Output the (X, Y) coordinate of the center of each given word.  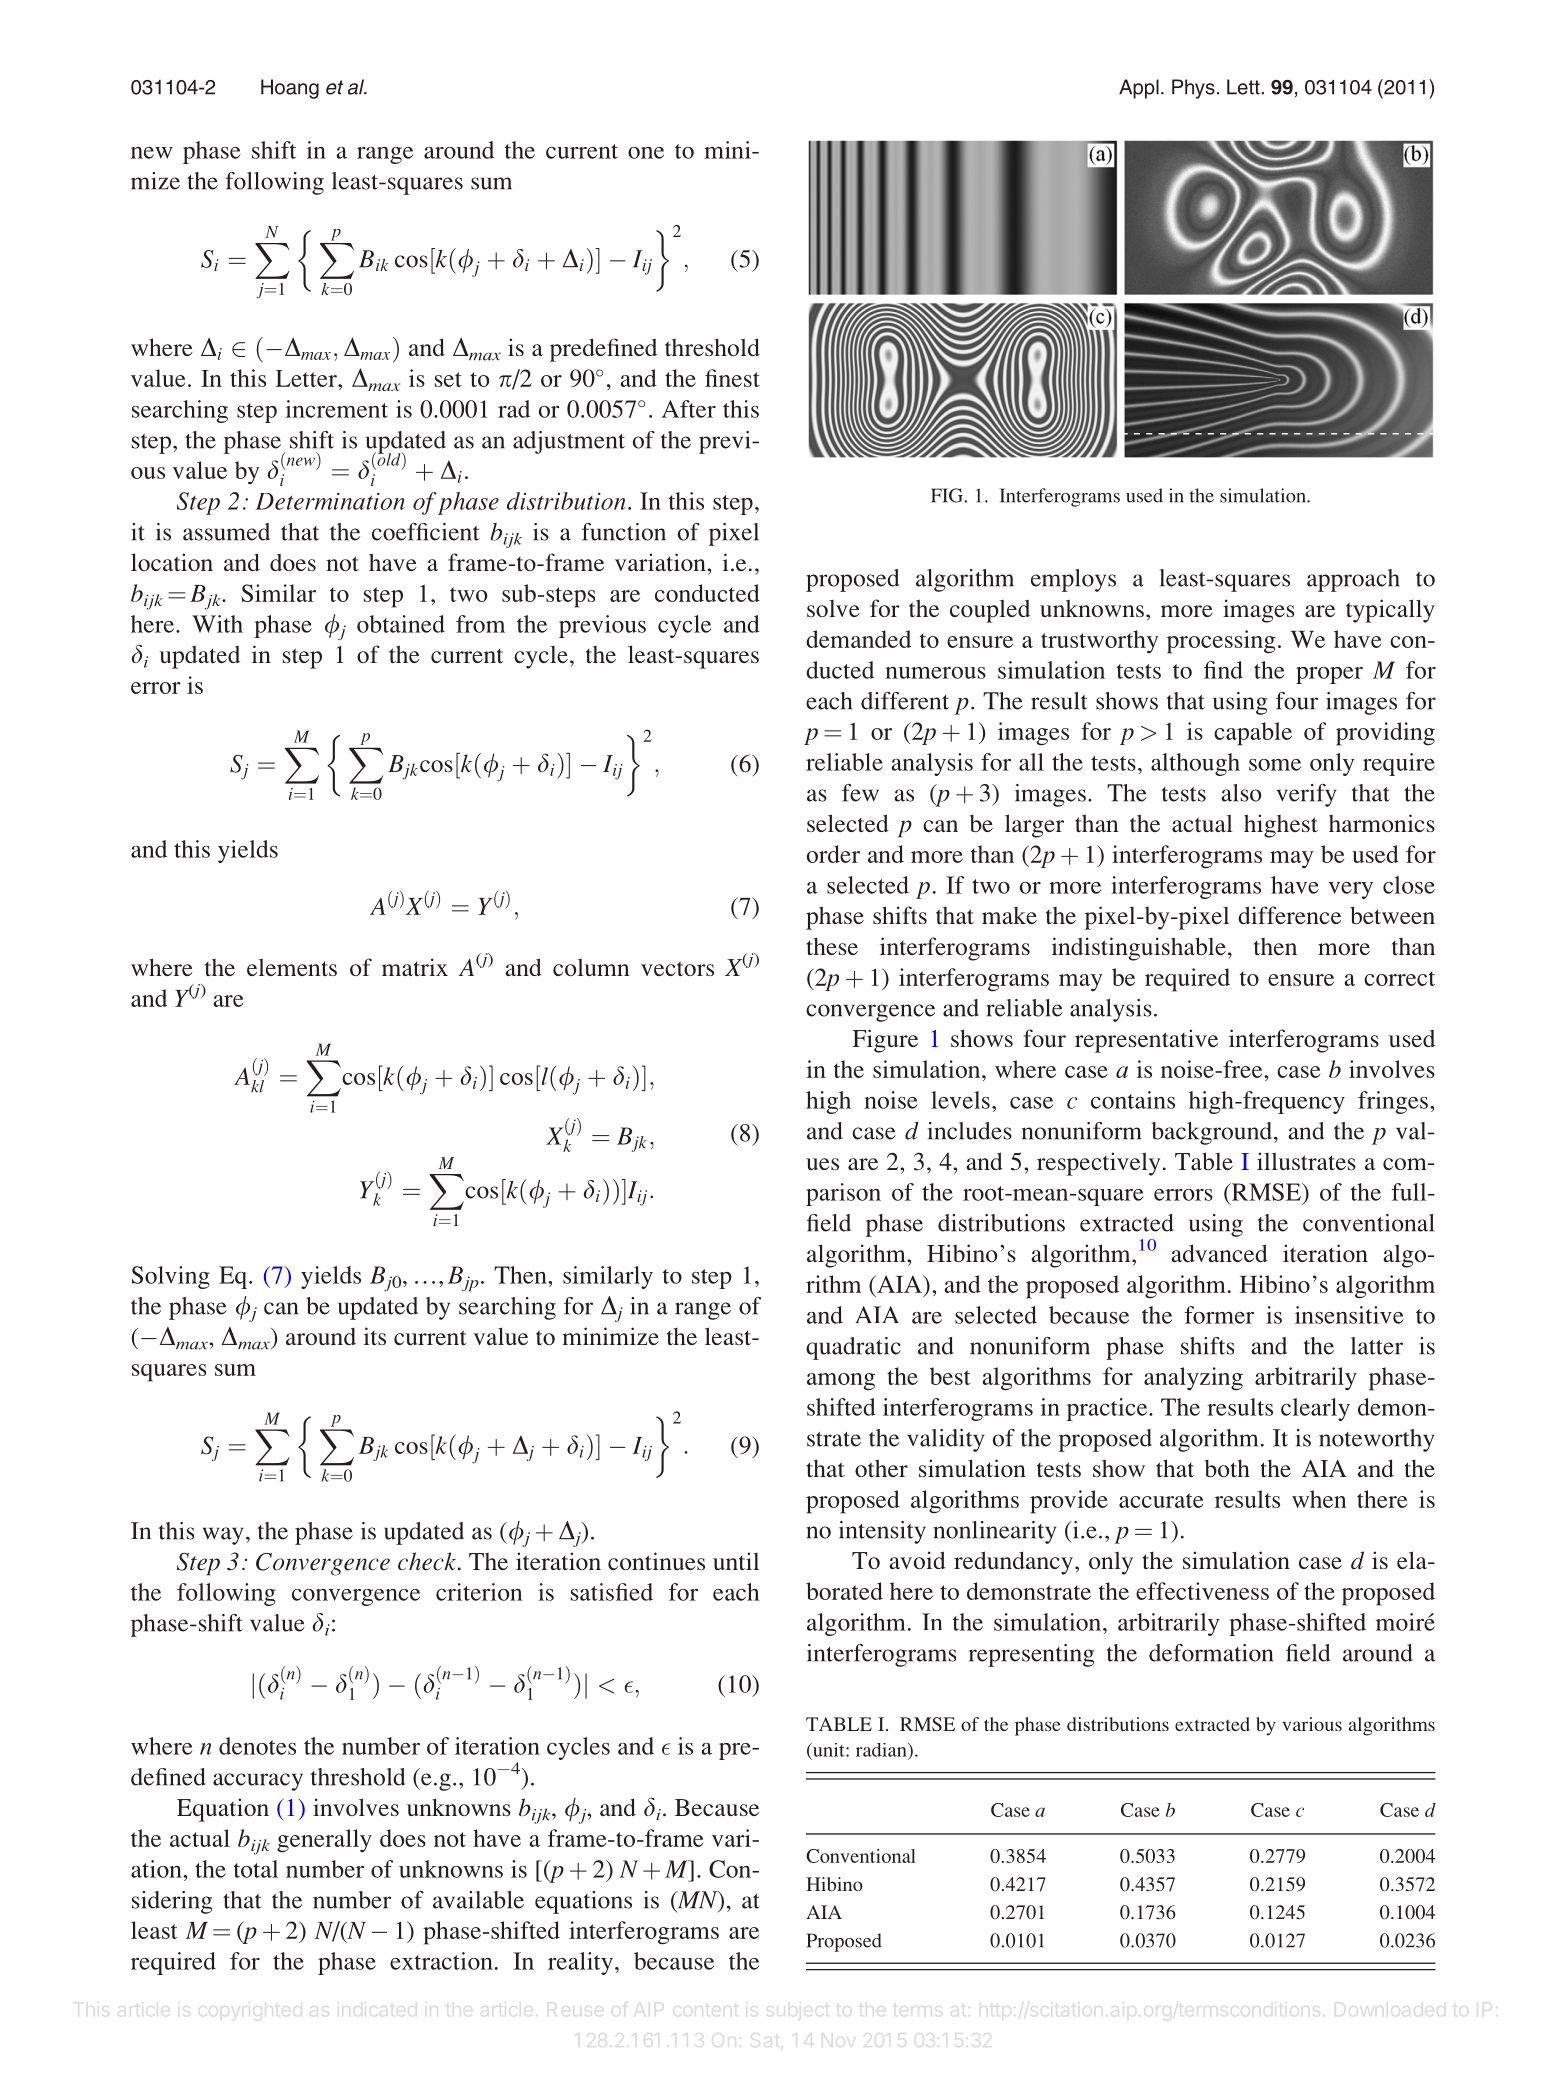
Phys (1193, 89)
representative (1146, 1041)
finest (732, 378)
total (256, 1869)
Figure (885, 1041)
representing (1031, 1655)
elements (292, 967)
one (646, 153)
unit (829, 1750)
